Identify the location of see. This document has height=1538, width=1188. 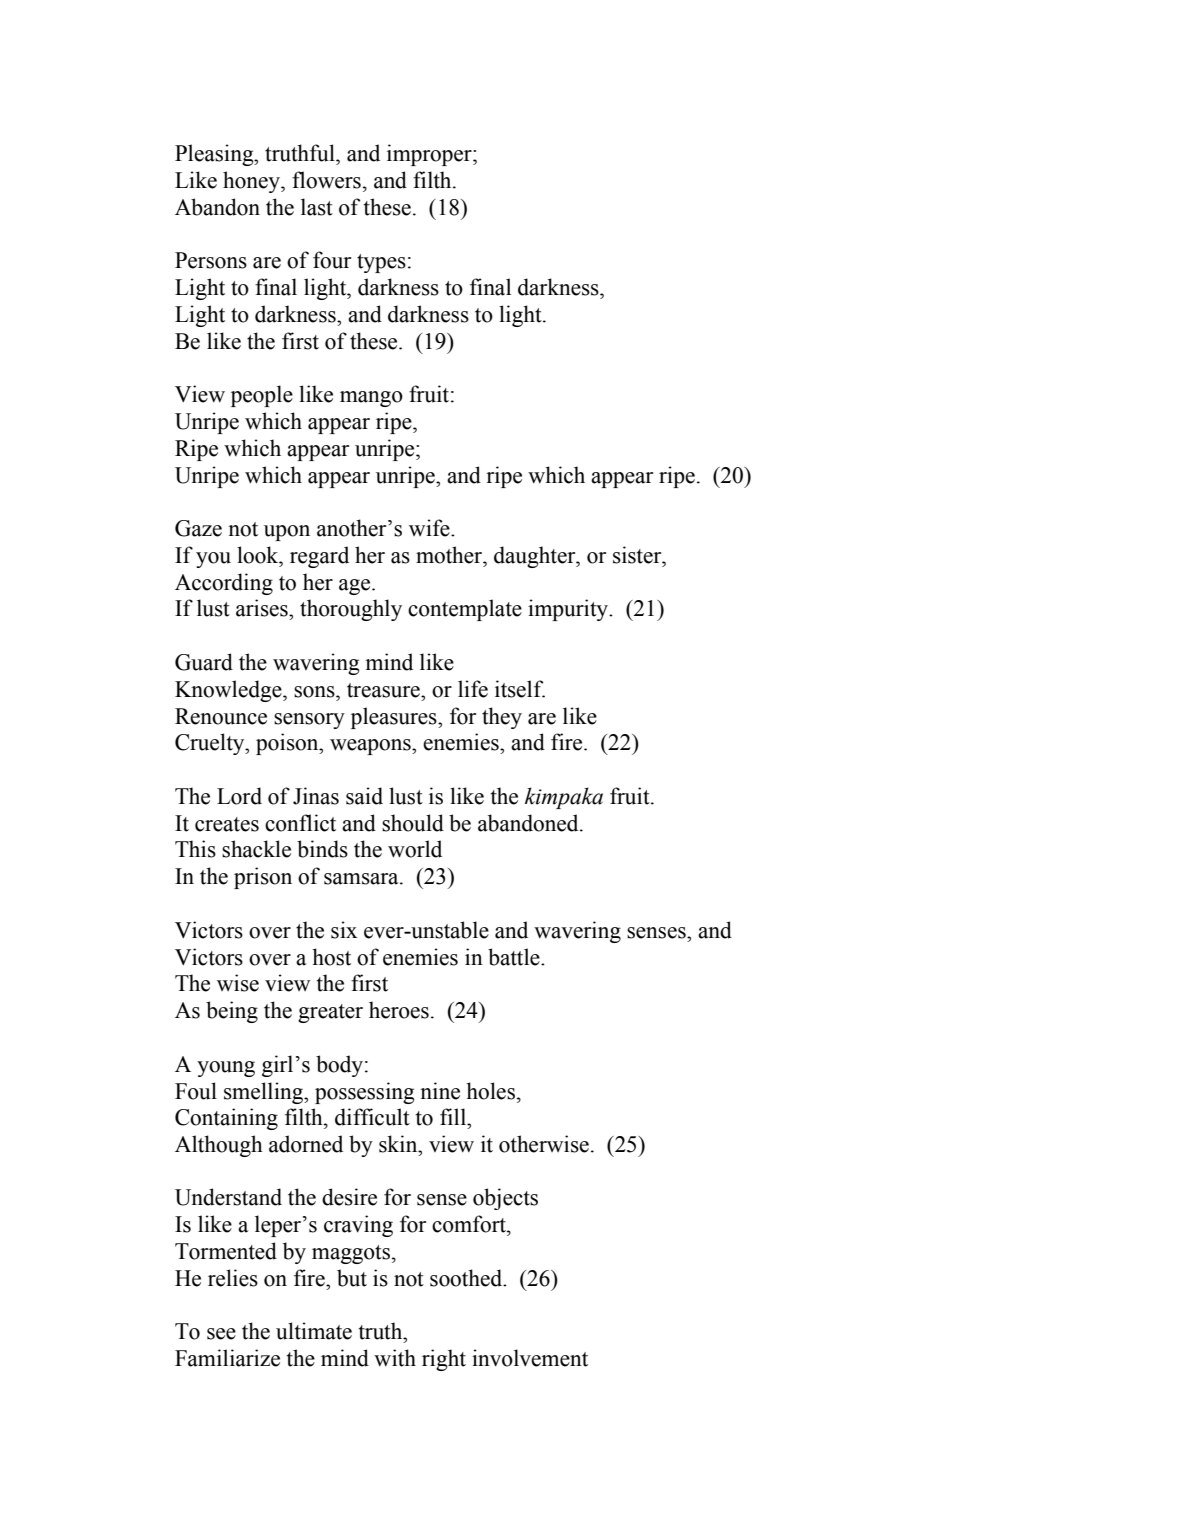
(221, 1334).
